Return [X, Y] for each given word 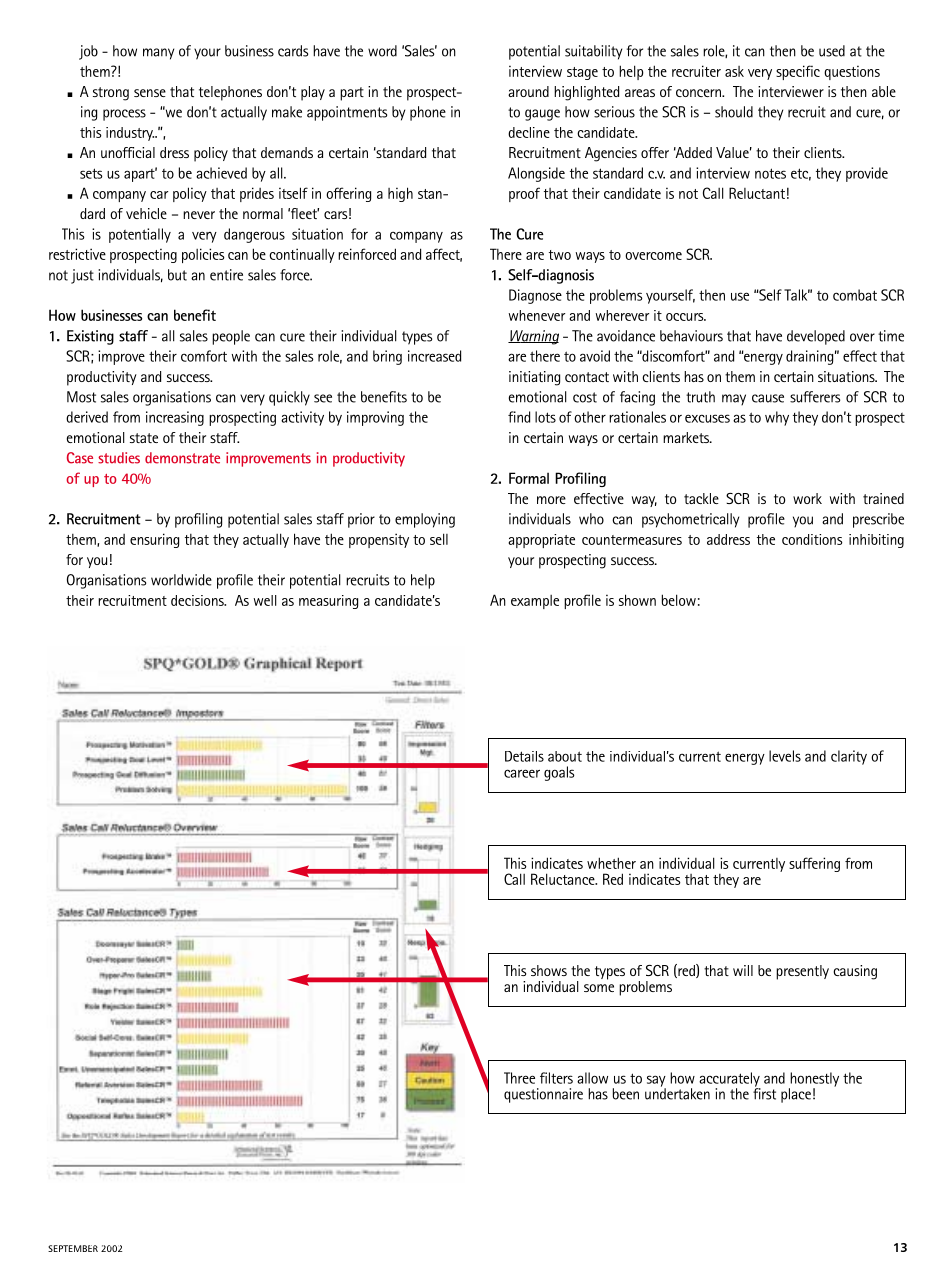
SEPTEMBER [73, 1248]
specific [798, 72]
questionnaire [543, 1095]
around [528, 91]
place [796, 1095]
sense [150, 93]
